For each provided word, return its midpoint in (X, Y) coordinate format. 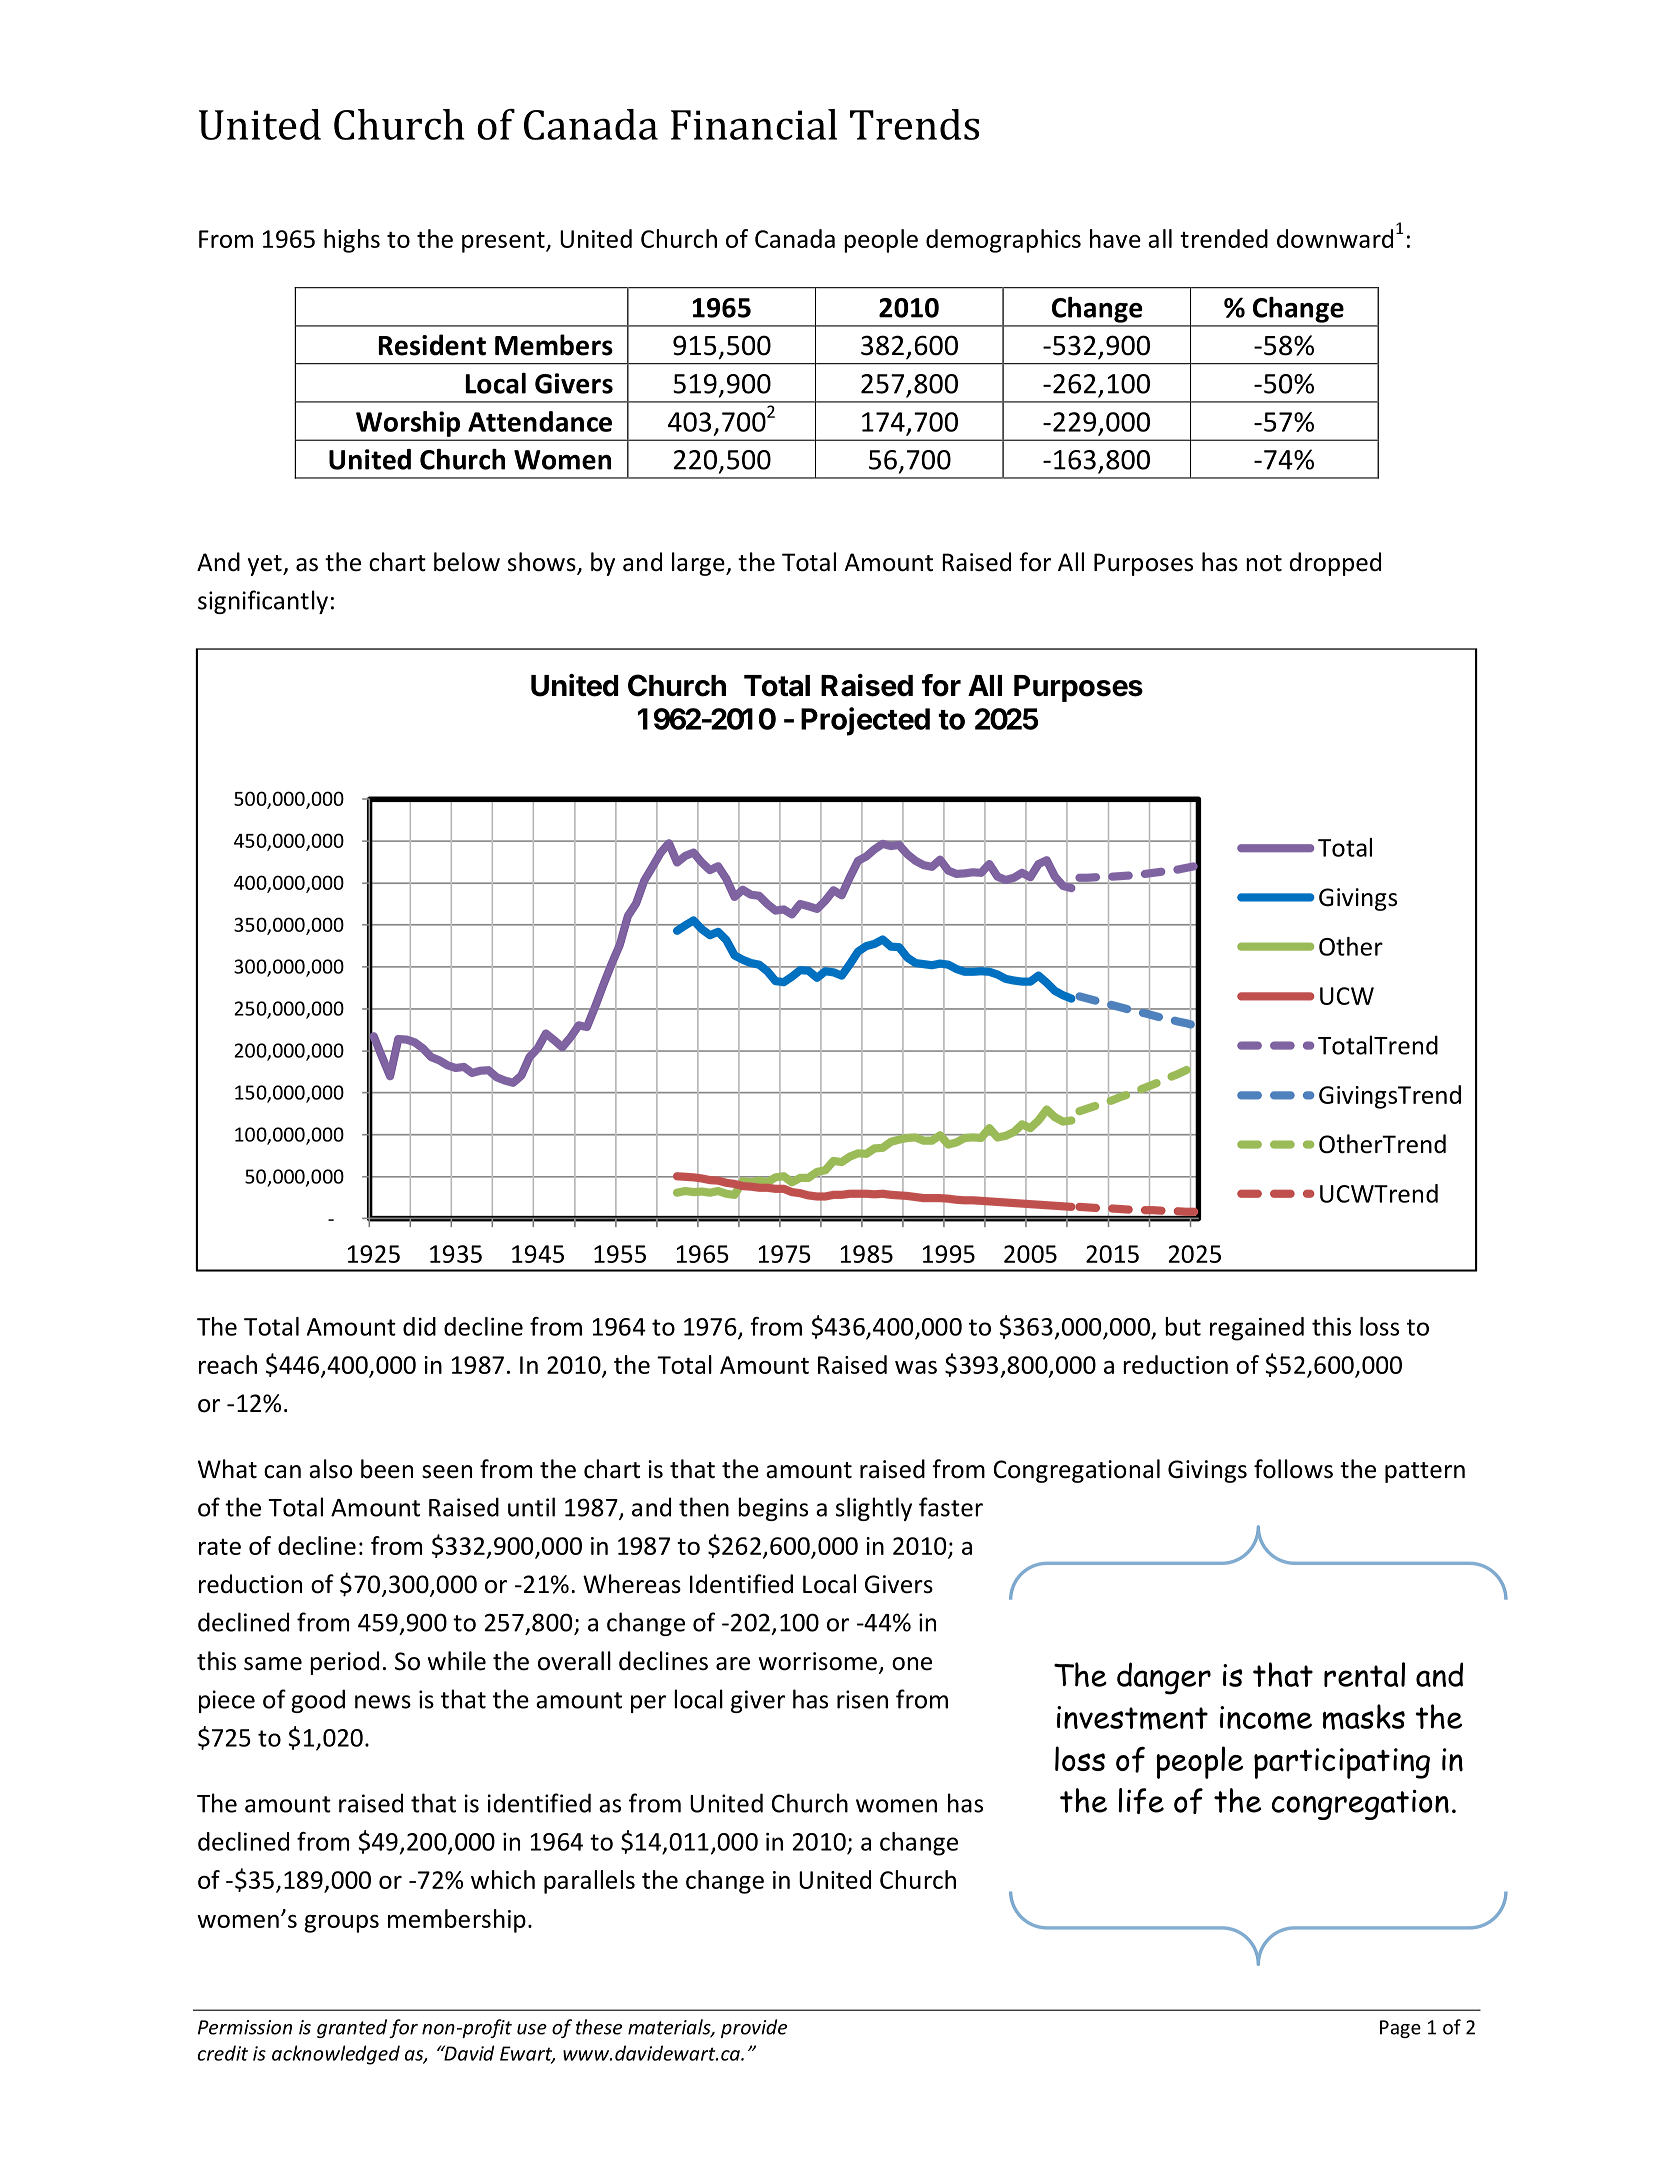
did (419, 1326)
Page (1400, 2029)
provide (754, 2028)
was (916, 1367)
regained (1257, 1329)
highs (352, 241)
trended (1224, 238)
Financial (754, 124)
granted (352, 2028)
